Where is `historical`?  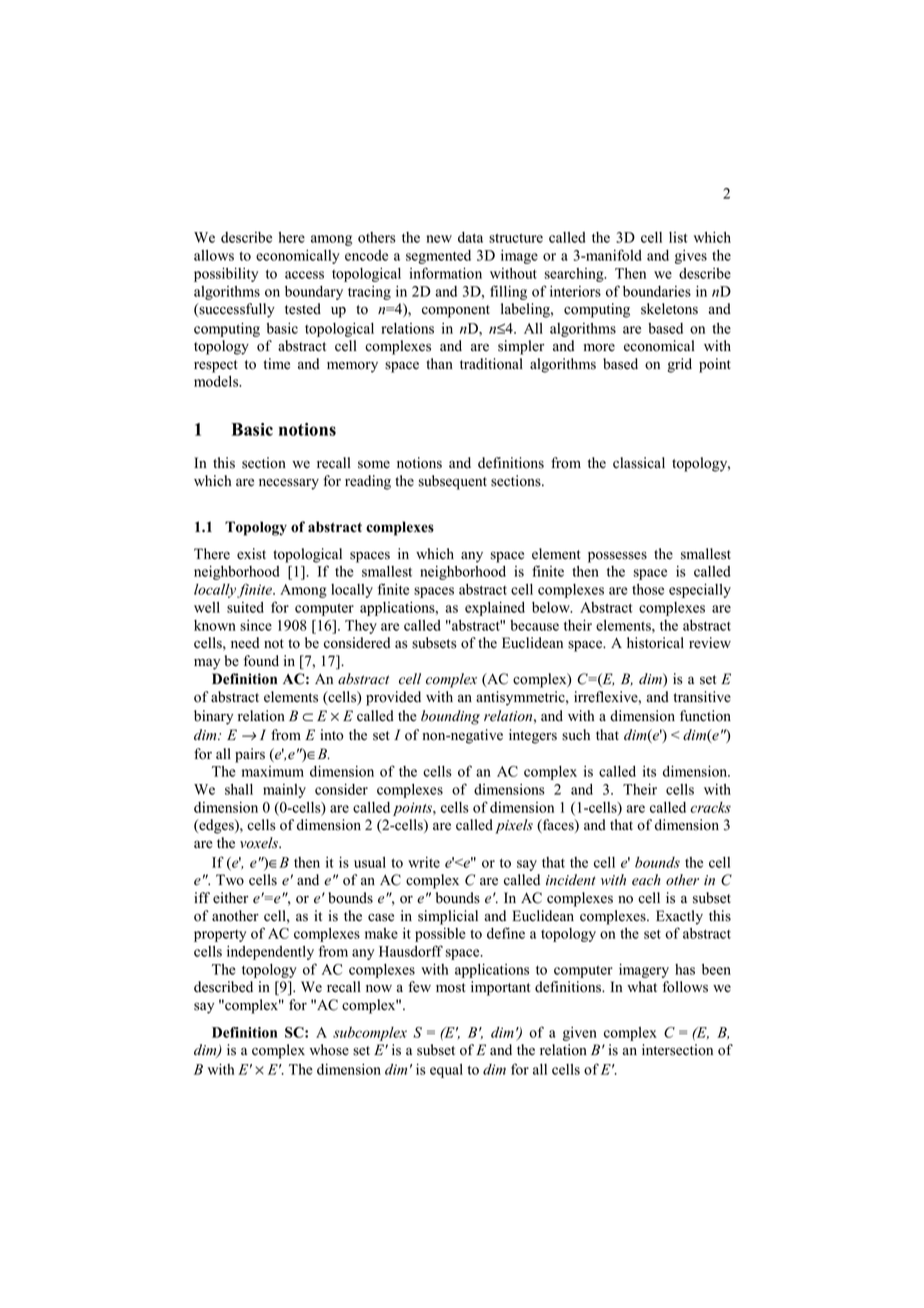 historical is located at coordinates (655, 643).
